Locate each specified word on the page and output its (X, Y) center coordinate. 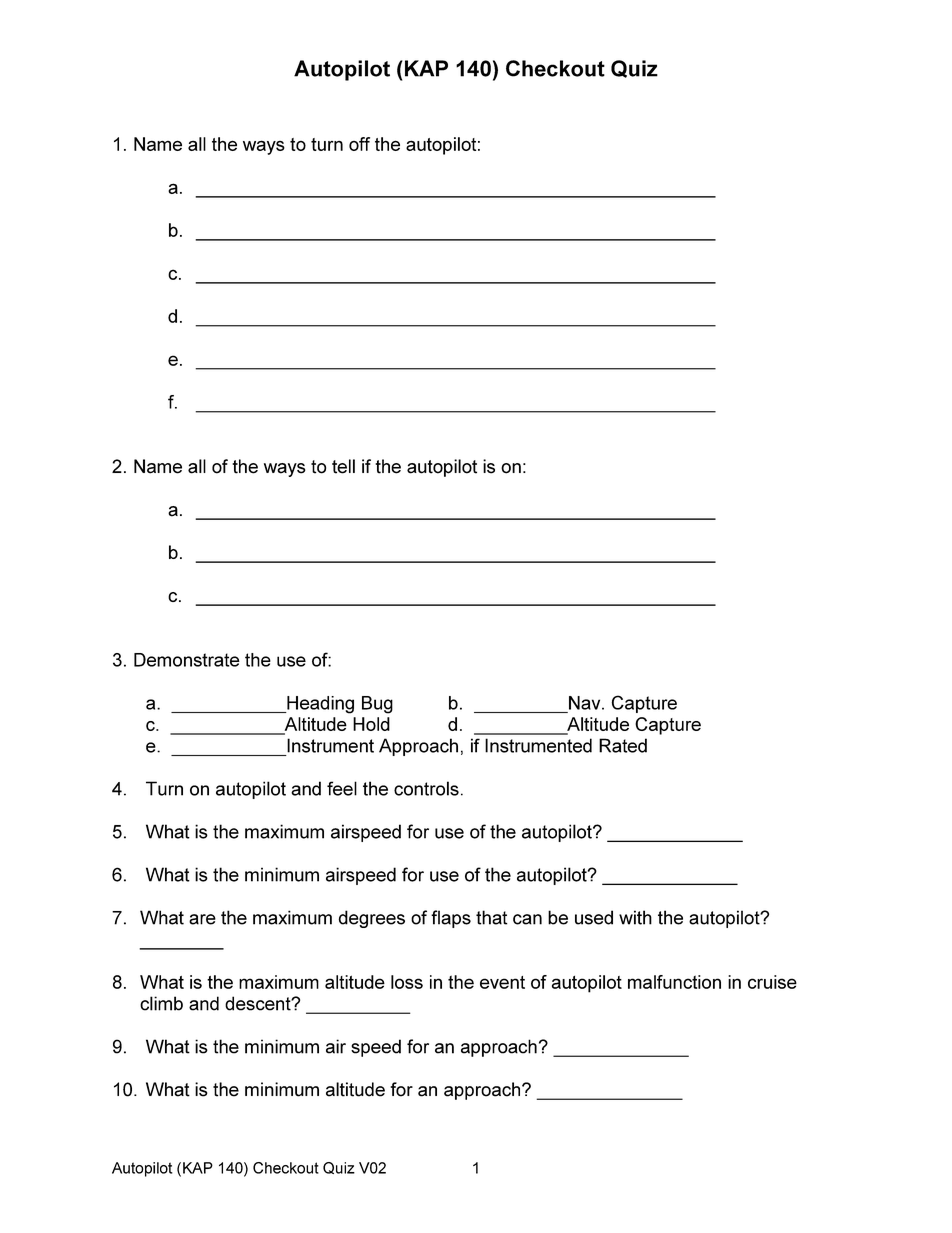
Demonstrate (187, 660)
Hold (371, 724)
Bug (377, 705)
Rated (623, 745)
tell (343, 466)
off (359, 144)
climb (161, 1003)
